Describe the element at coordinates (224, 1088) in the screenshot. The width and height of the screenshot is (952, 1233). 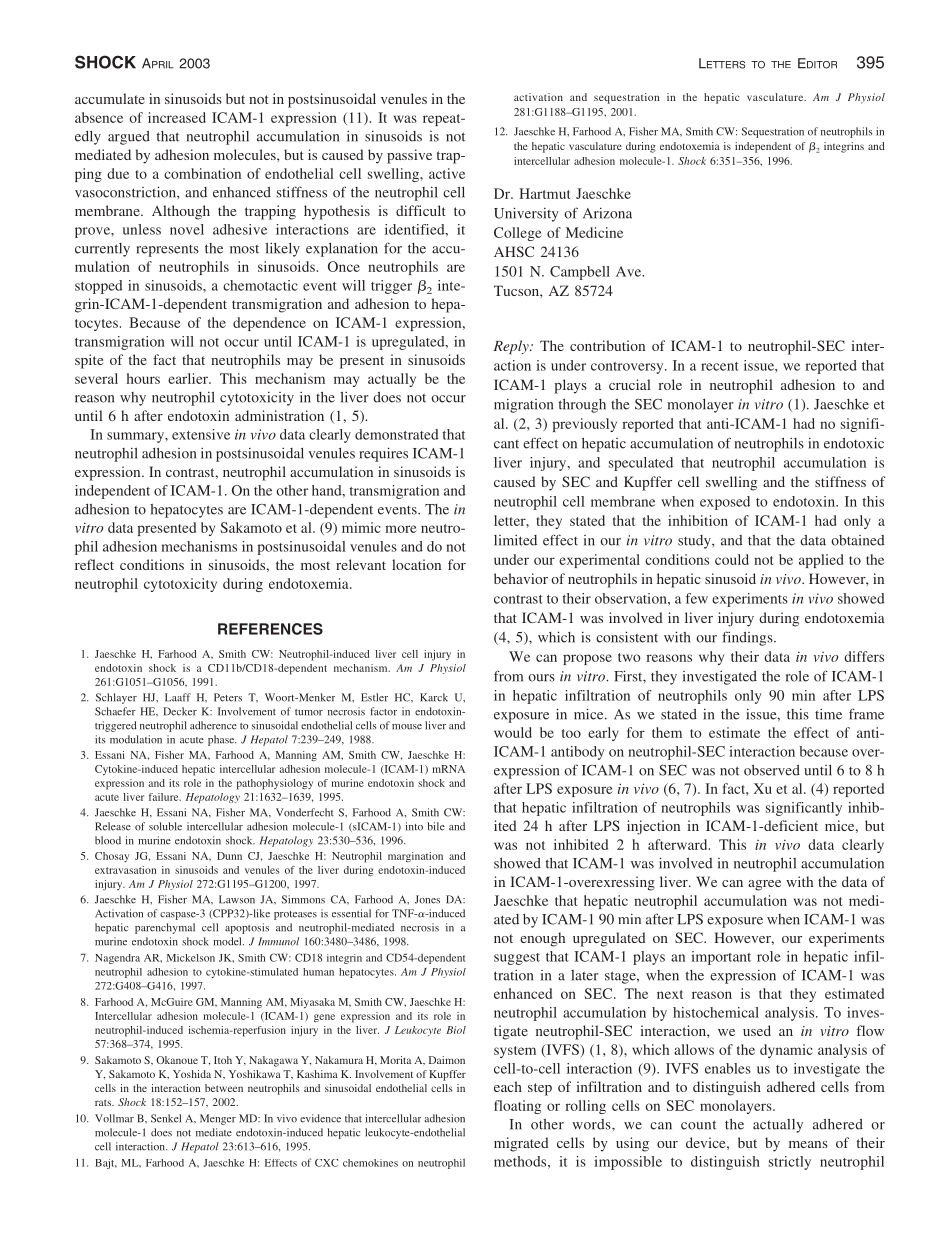
I see `between` at that location.
